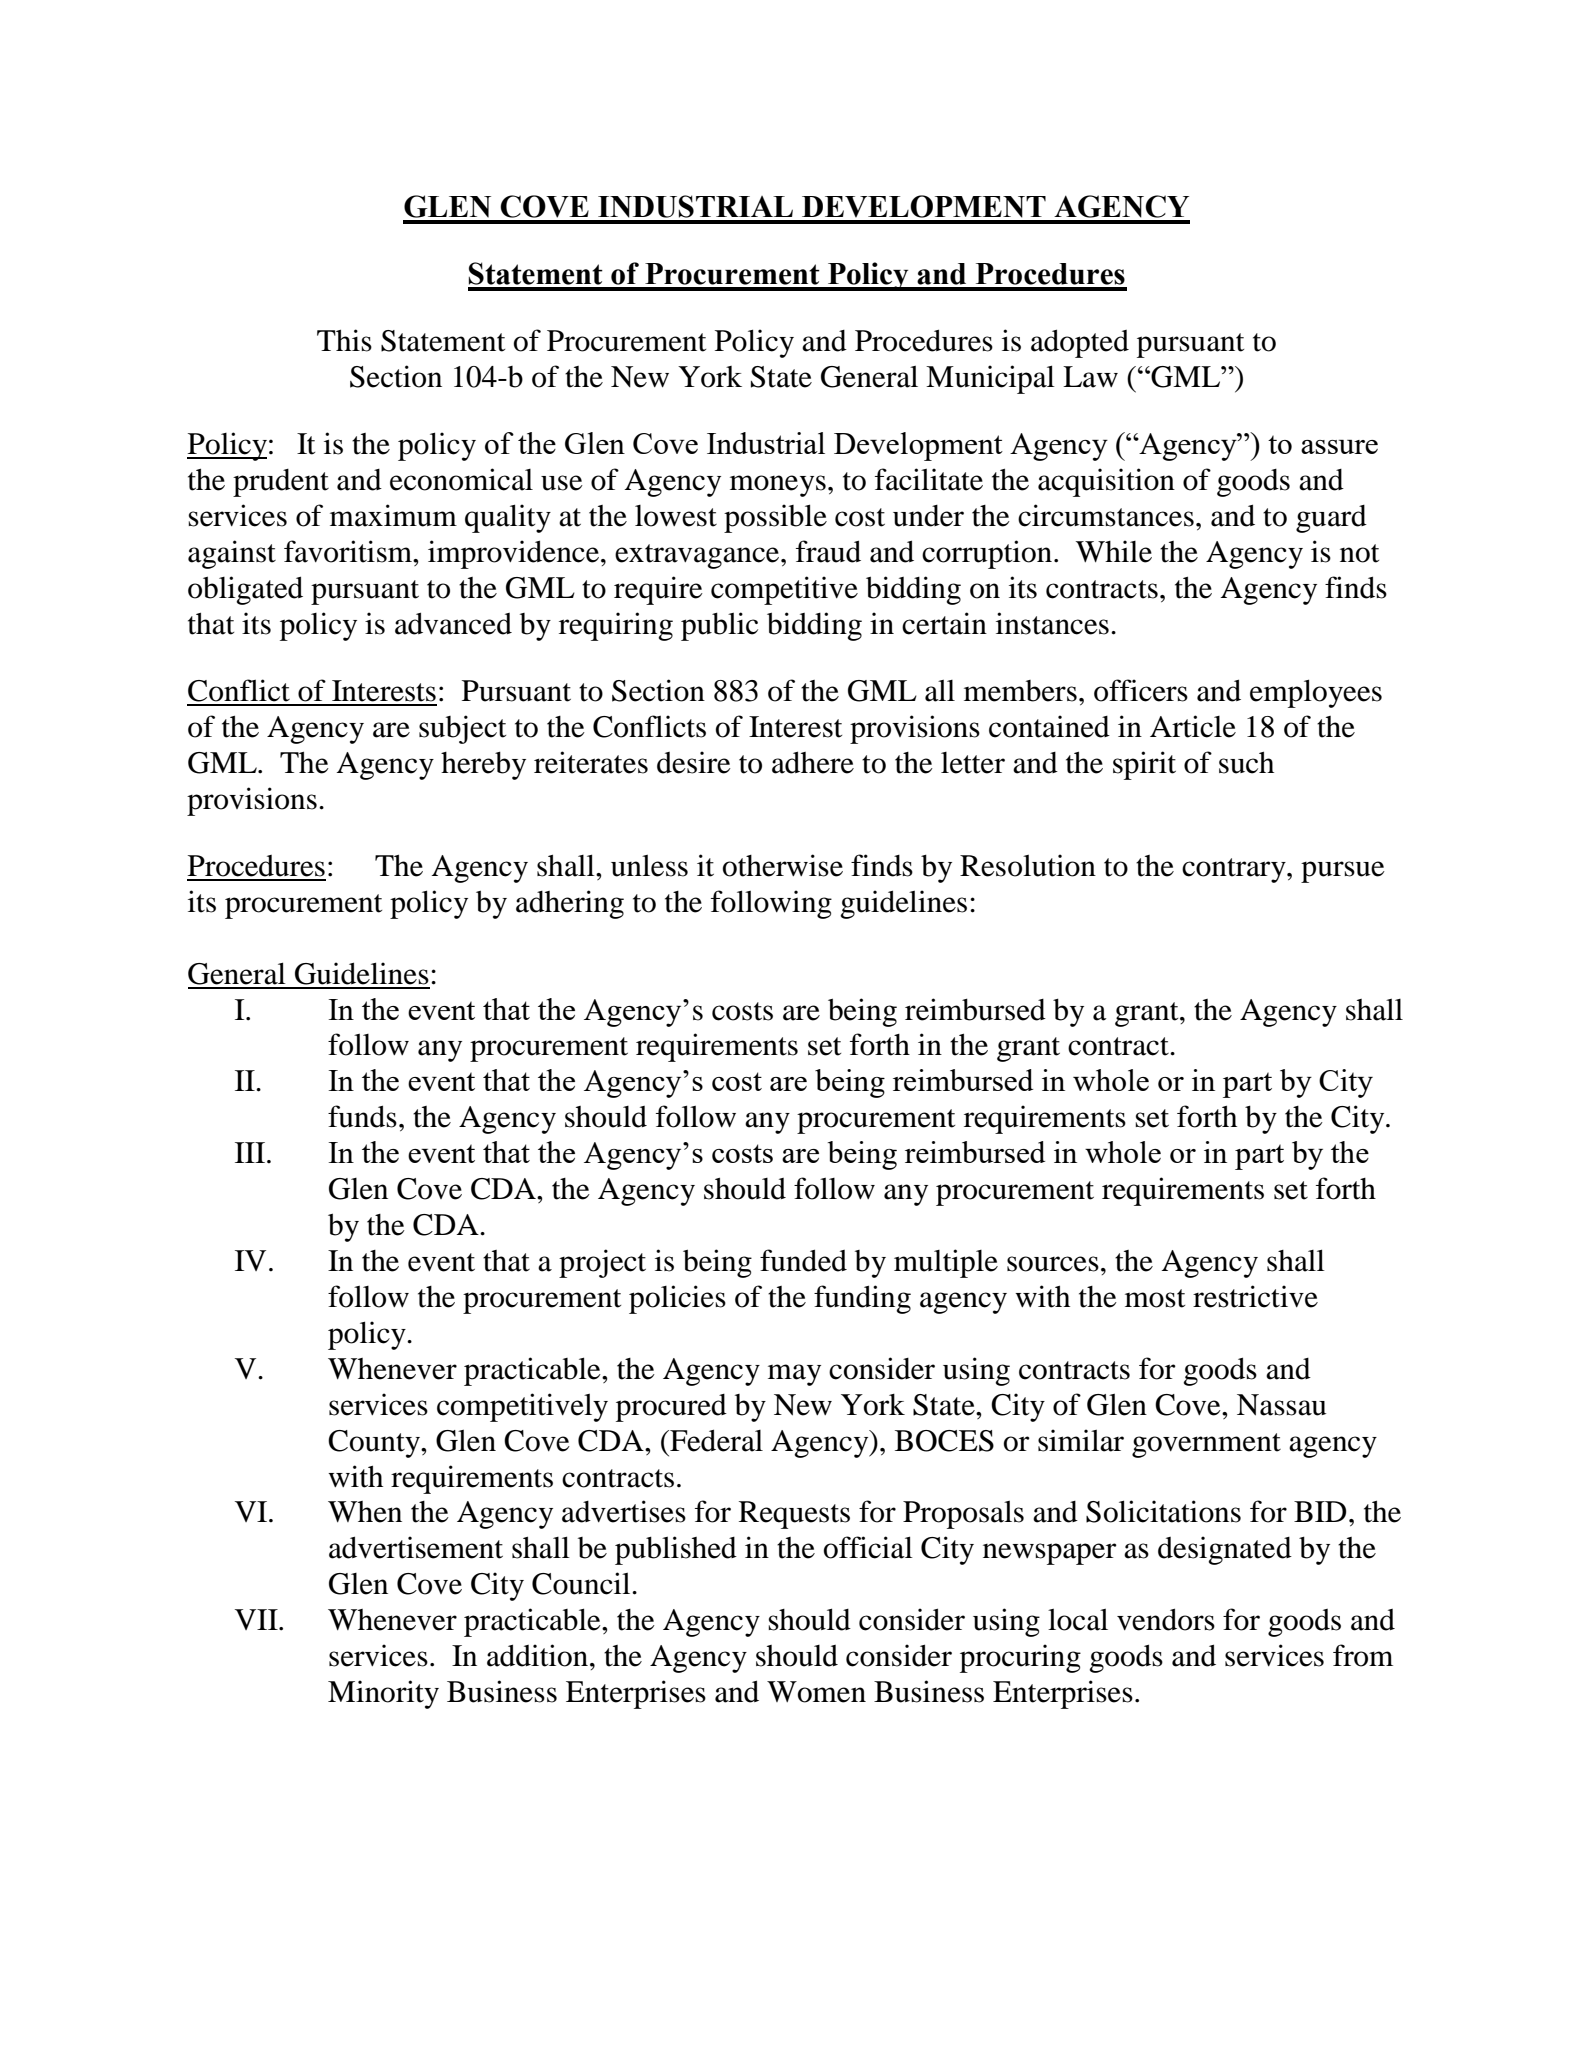  I want to click on County, so click(375, 1444).
